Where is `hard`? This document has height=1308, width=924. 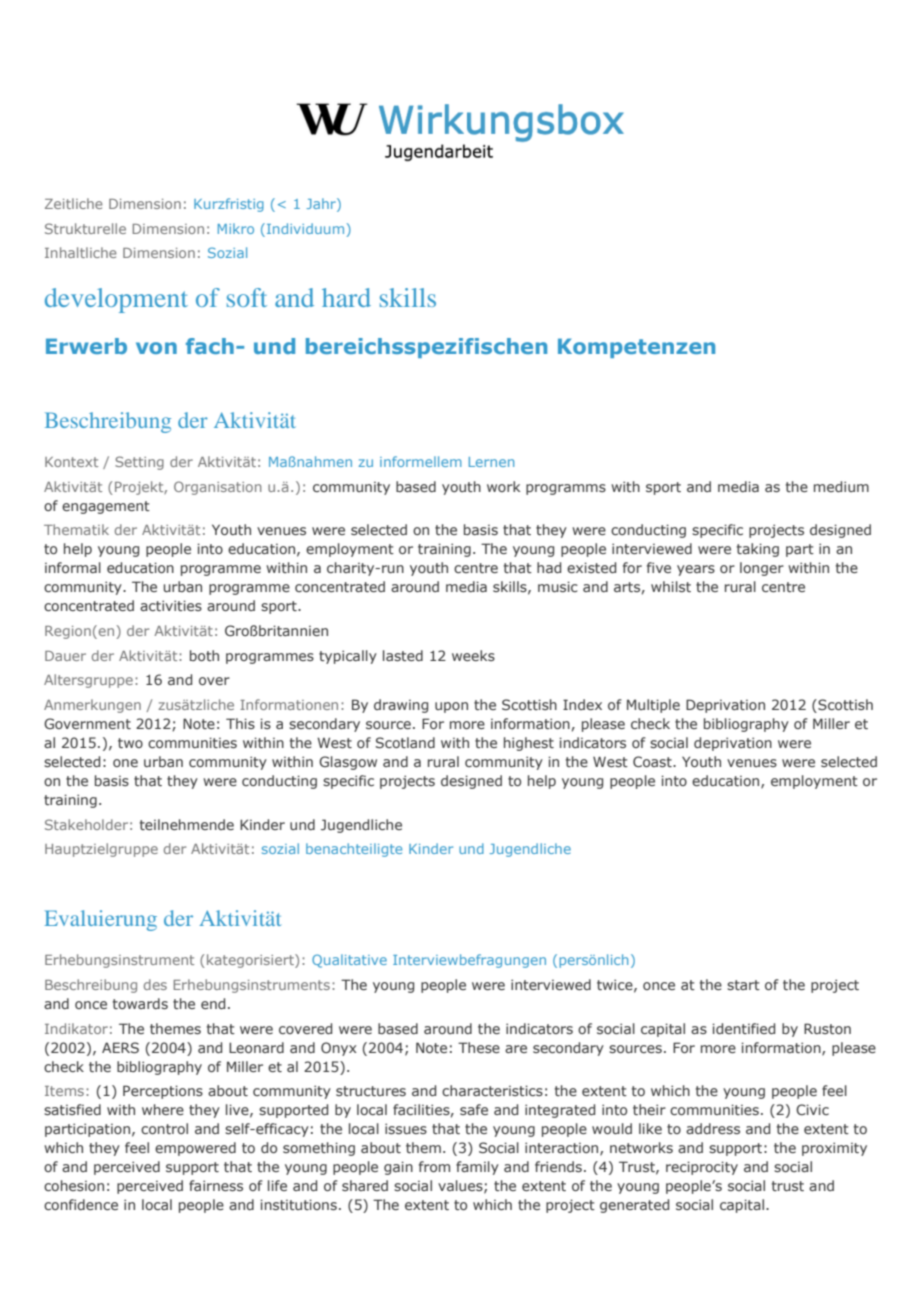
hard is located at coordinates (346, 297).
